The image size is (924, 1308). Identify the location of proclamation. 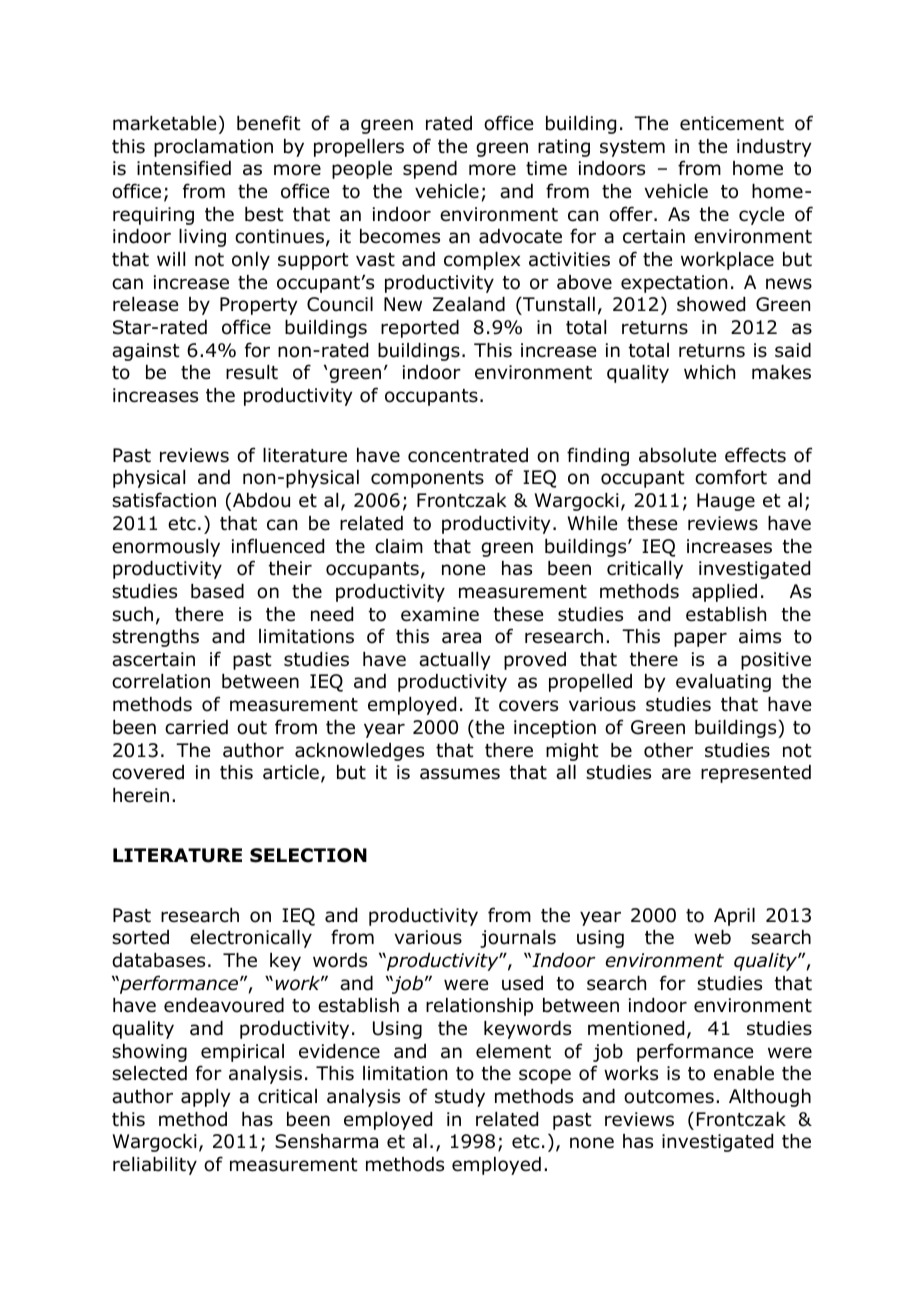
(213, 148).
